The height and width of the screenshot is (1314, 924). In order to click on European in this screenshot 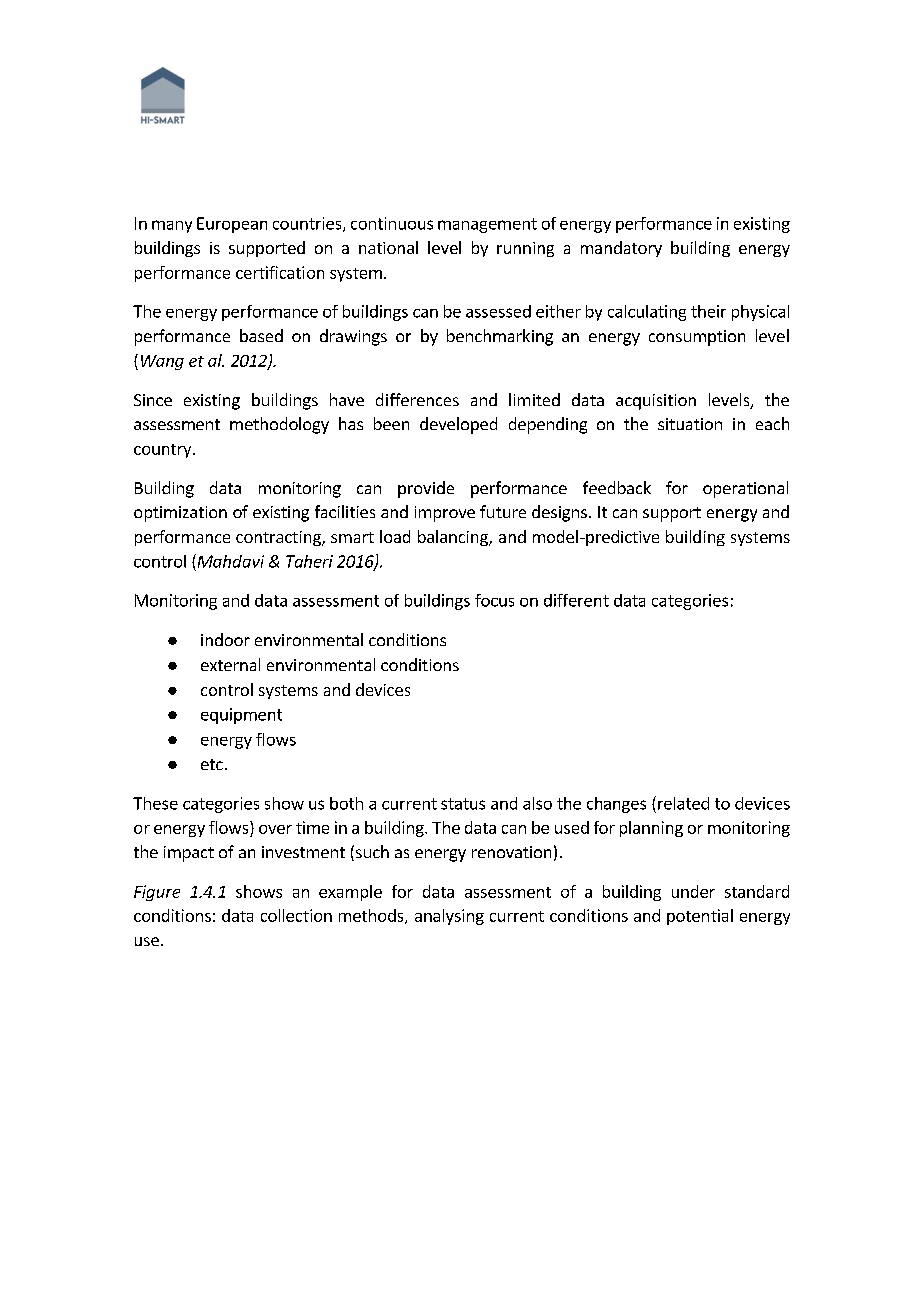, I will do `click(232, 225)`.
